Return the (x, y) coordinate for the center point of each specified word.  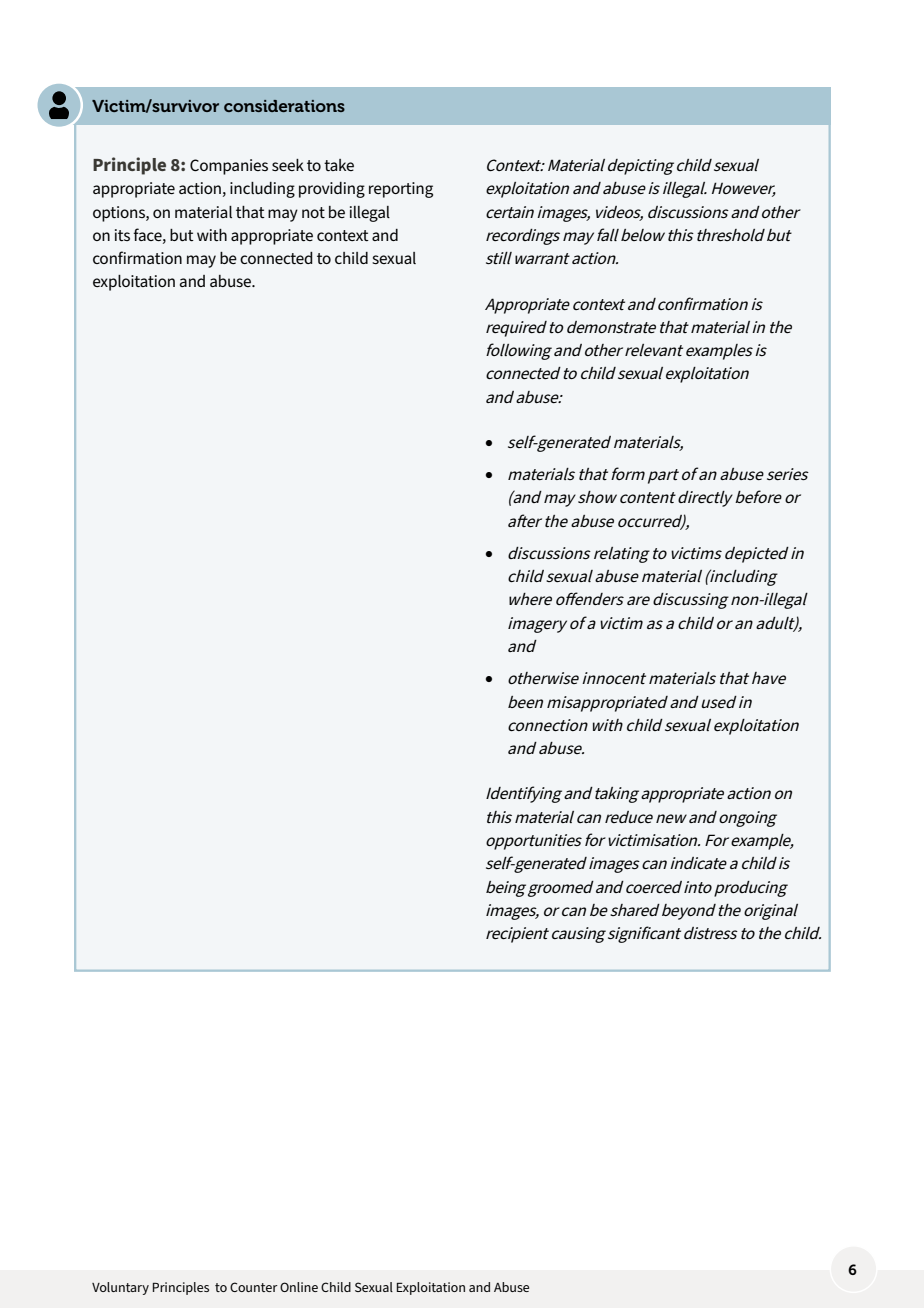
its (122, 235)
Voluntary (120, 1288)
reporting (401, 190)
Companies (229, 167)
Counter (254, 1287)
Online (299, 1287)
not (313, 212)
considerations (284, 106)
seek (288, 165)
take (339, 165)
